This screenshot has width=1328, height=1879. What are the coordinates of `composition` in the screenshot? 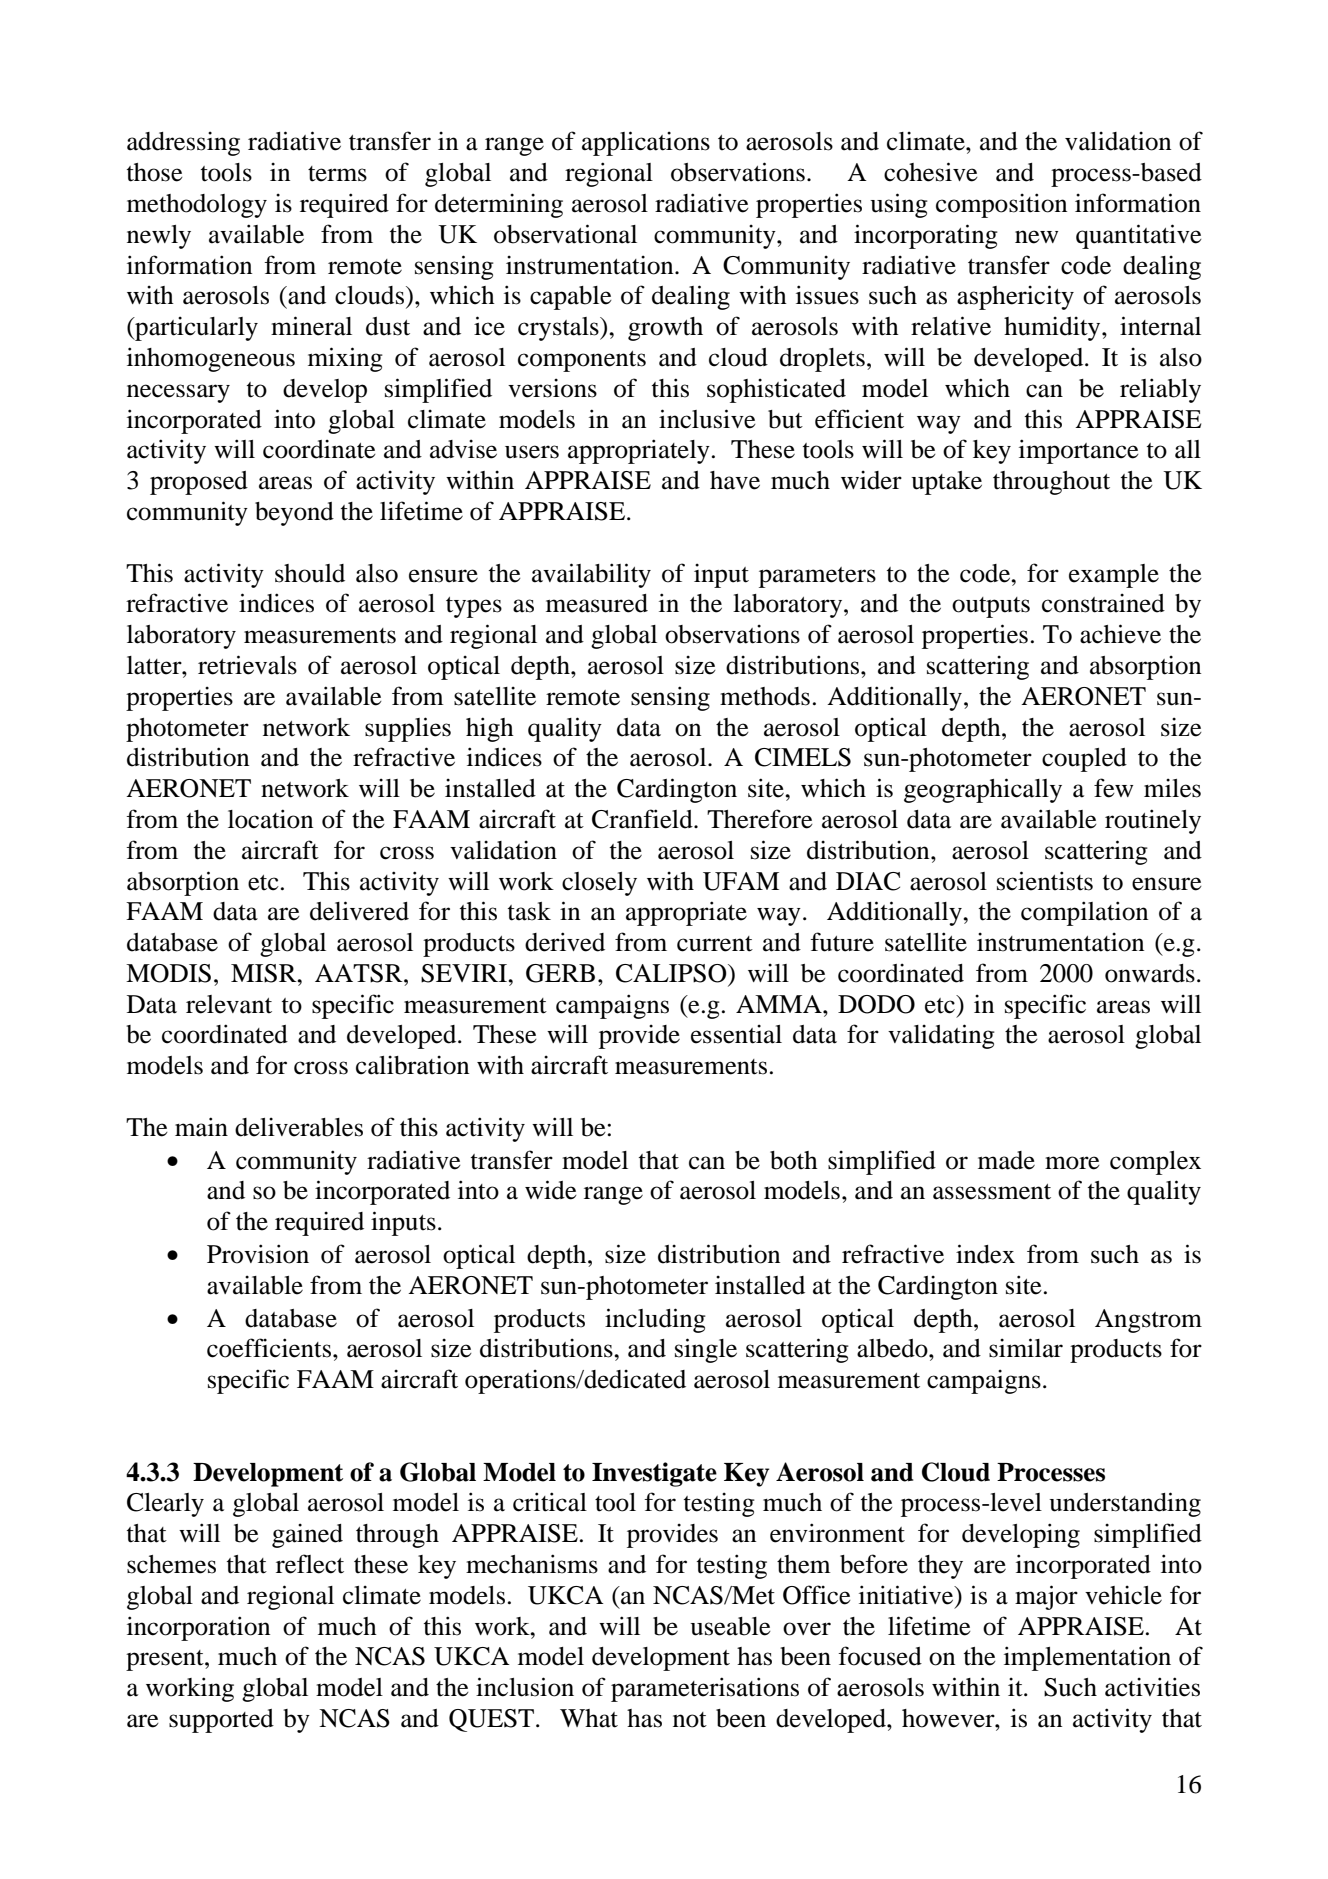 It's located at (1001, 205).
